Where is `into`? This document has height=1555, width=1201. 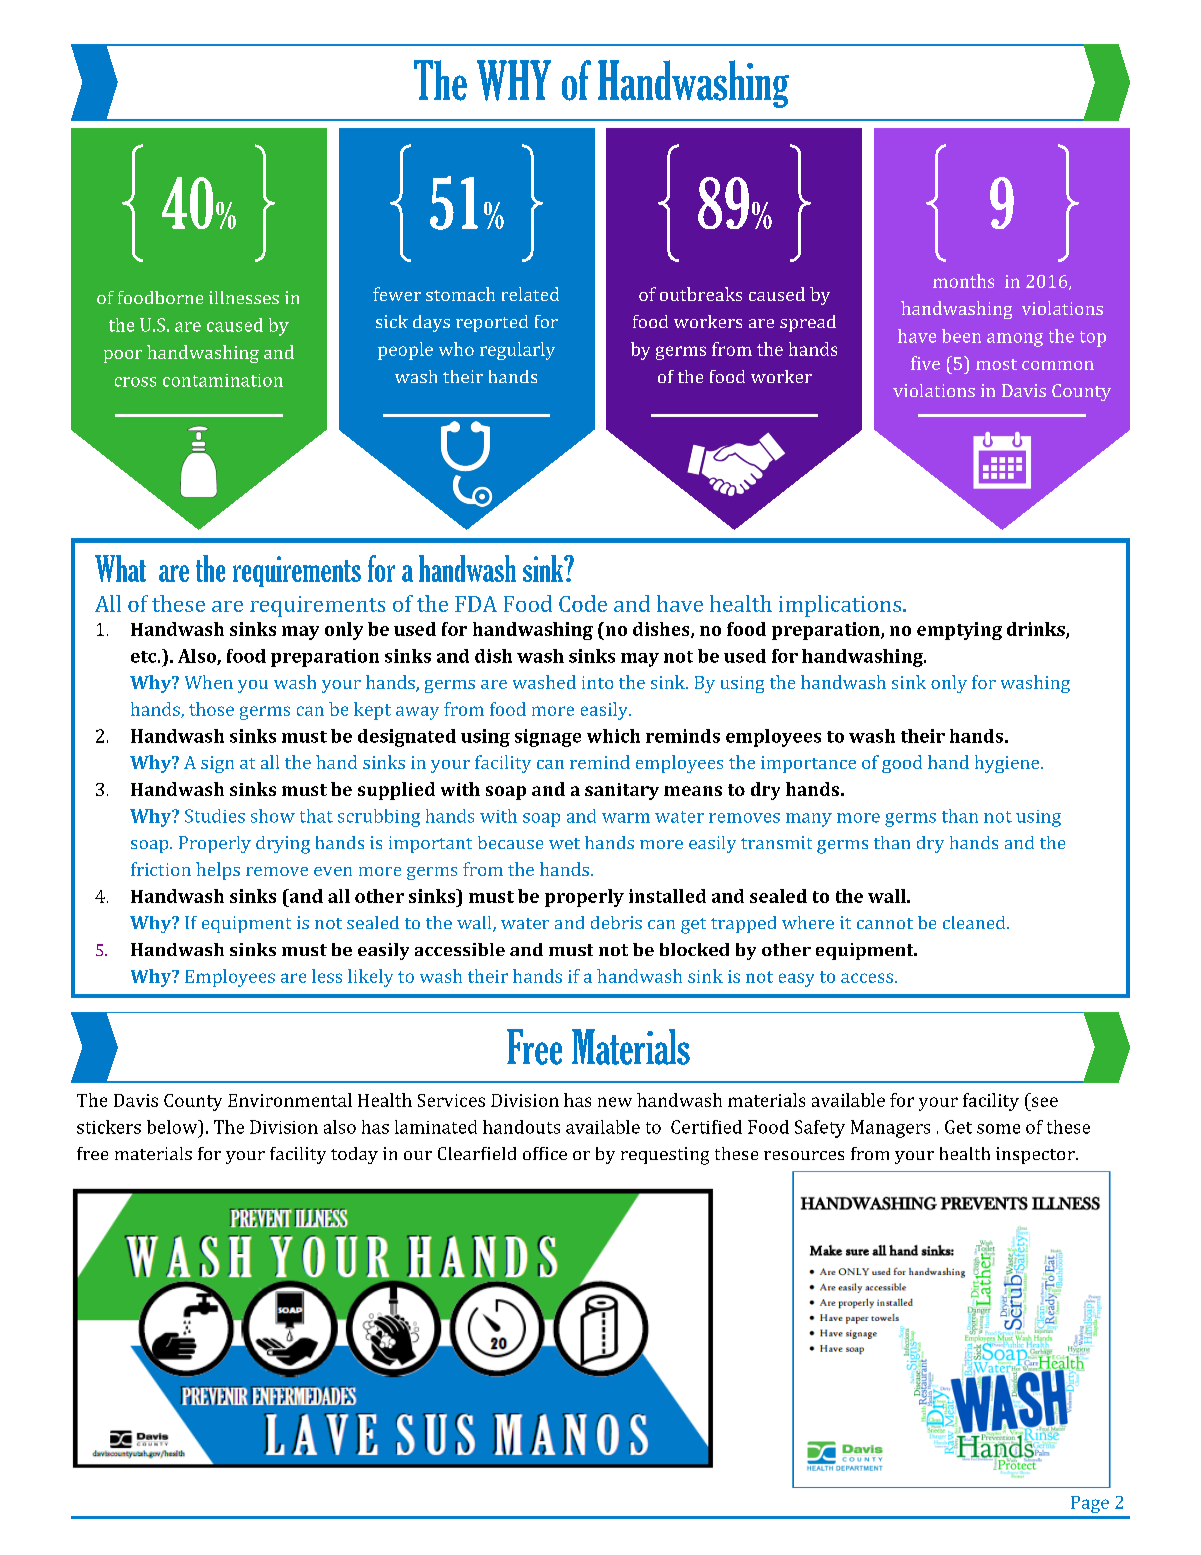
into is located at coordinates (597, 682).
